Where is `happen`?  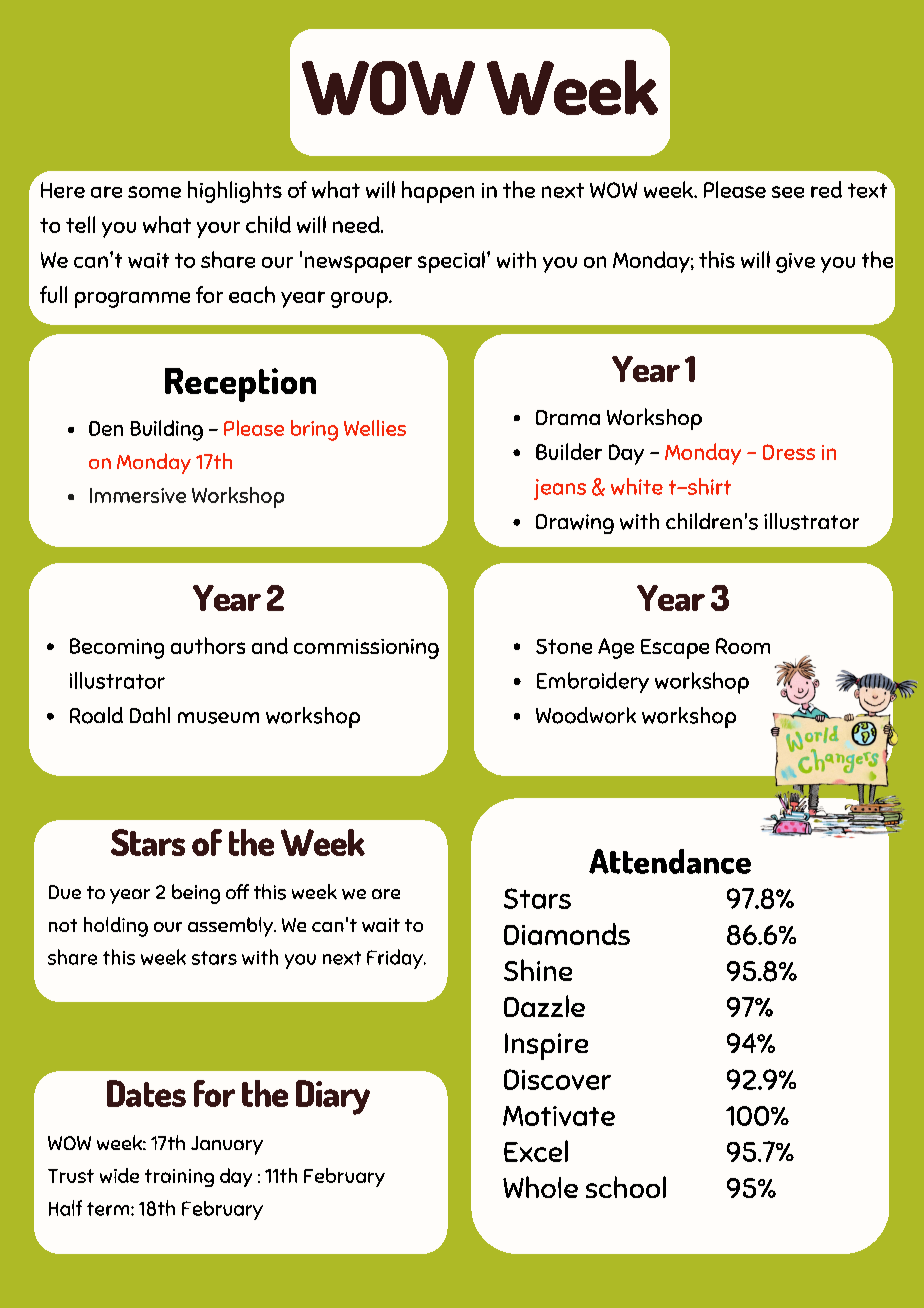 happen is located at coordinates (438, 192).
